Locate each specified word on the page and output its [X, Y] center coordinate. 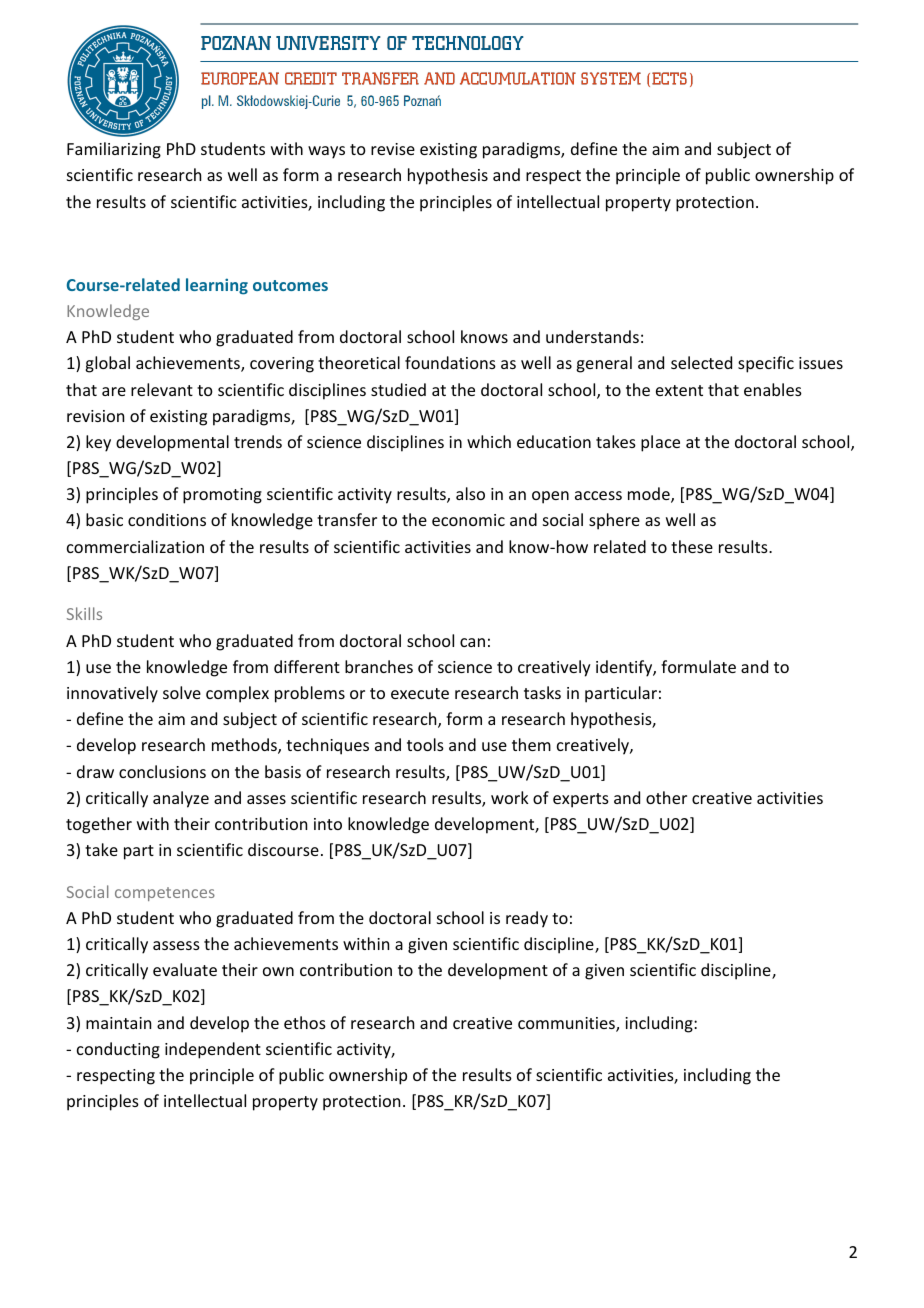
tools [425, 744]
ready [527, 919]
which [489, 441]
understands [592, 336]
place [660, 443]
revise [393, 149]
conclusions [162, 771]
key [98, 443]
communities [567, 1024]
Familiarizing [114, 150]
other [666, 797]
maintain [118, 1023]
